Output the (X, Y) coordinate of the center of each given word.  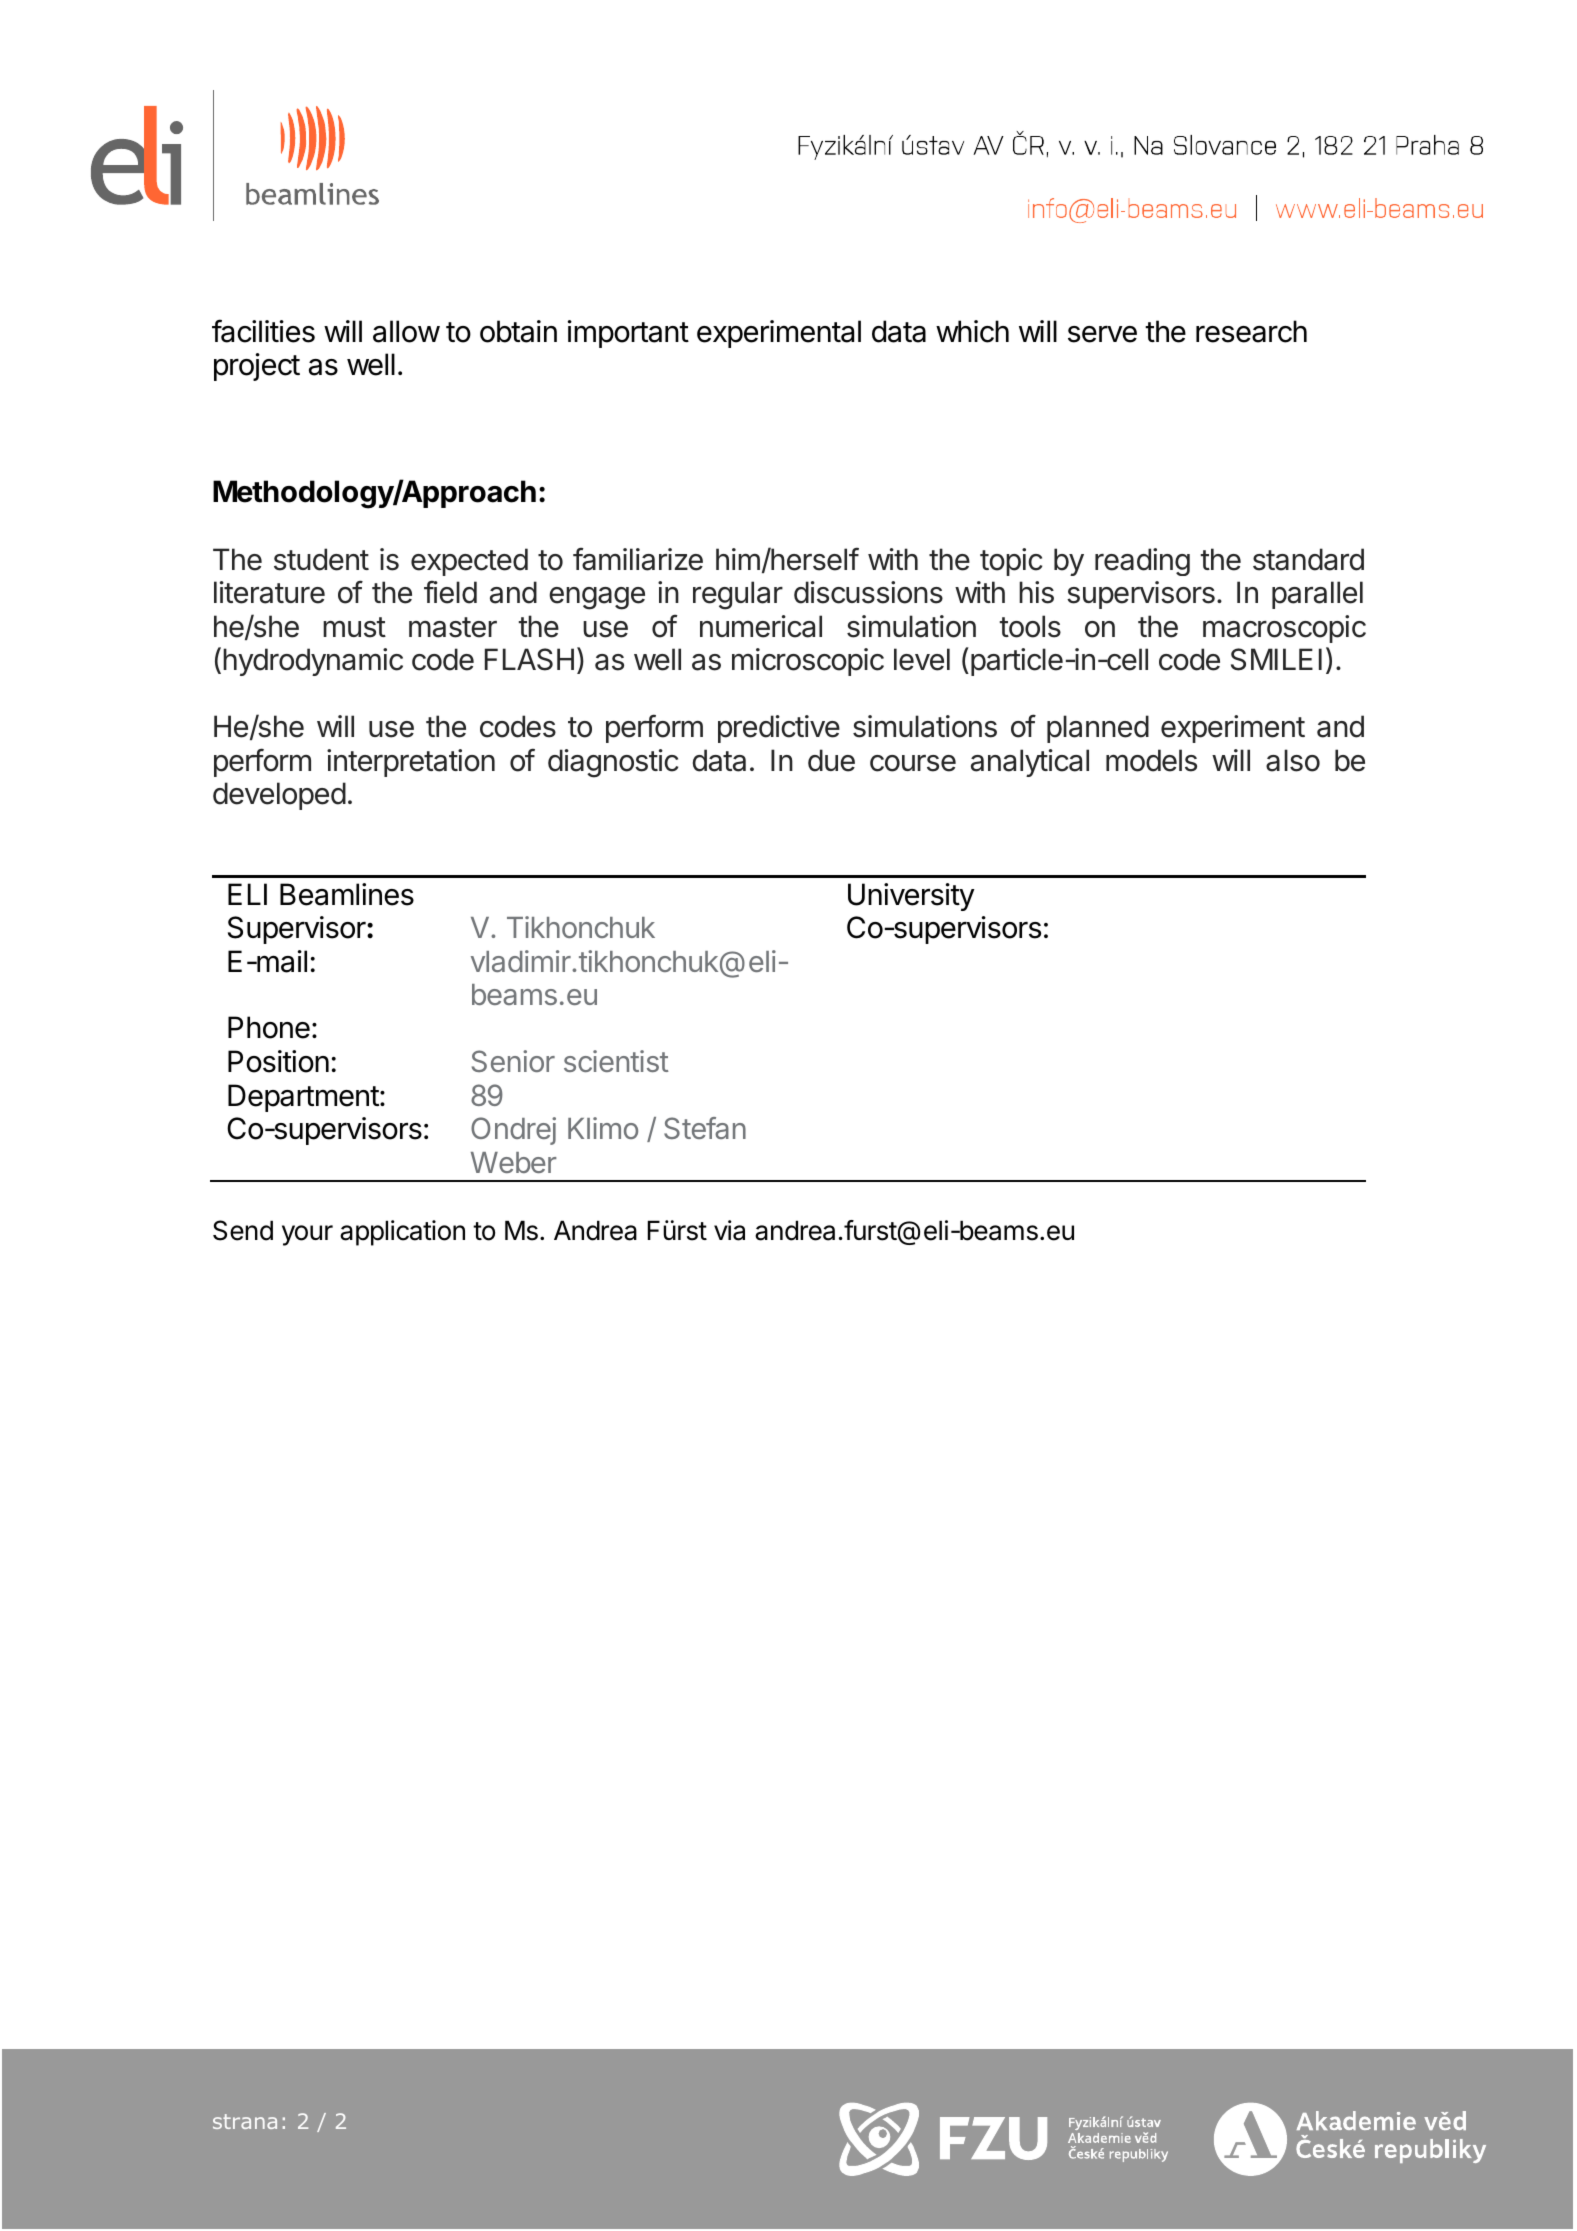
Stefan (705, 1128)
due (831, 760)
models (1151, 760)
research (1251, 331)
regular (738, 595)
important (628, 334)
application (402, 1233)
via (729, 1230)
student (321, 559)
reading (1142, 562)
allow (406, 331)
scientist (616, 1061)
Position (278, 1061)
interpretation (411, 763)
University (911, 897)
